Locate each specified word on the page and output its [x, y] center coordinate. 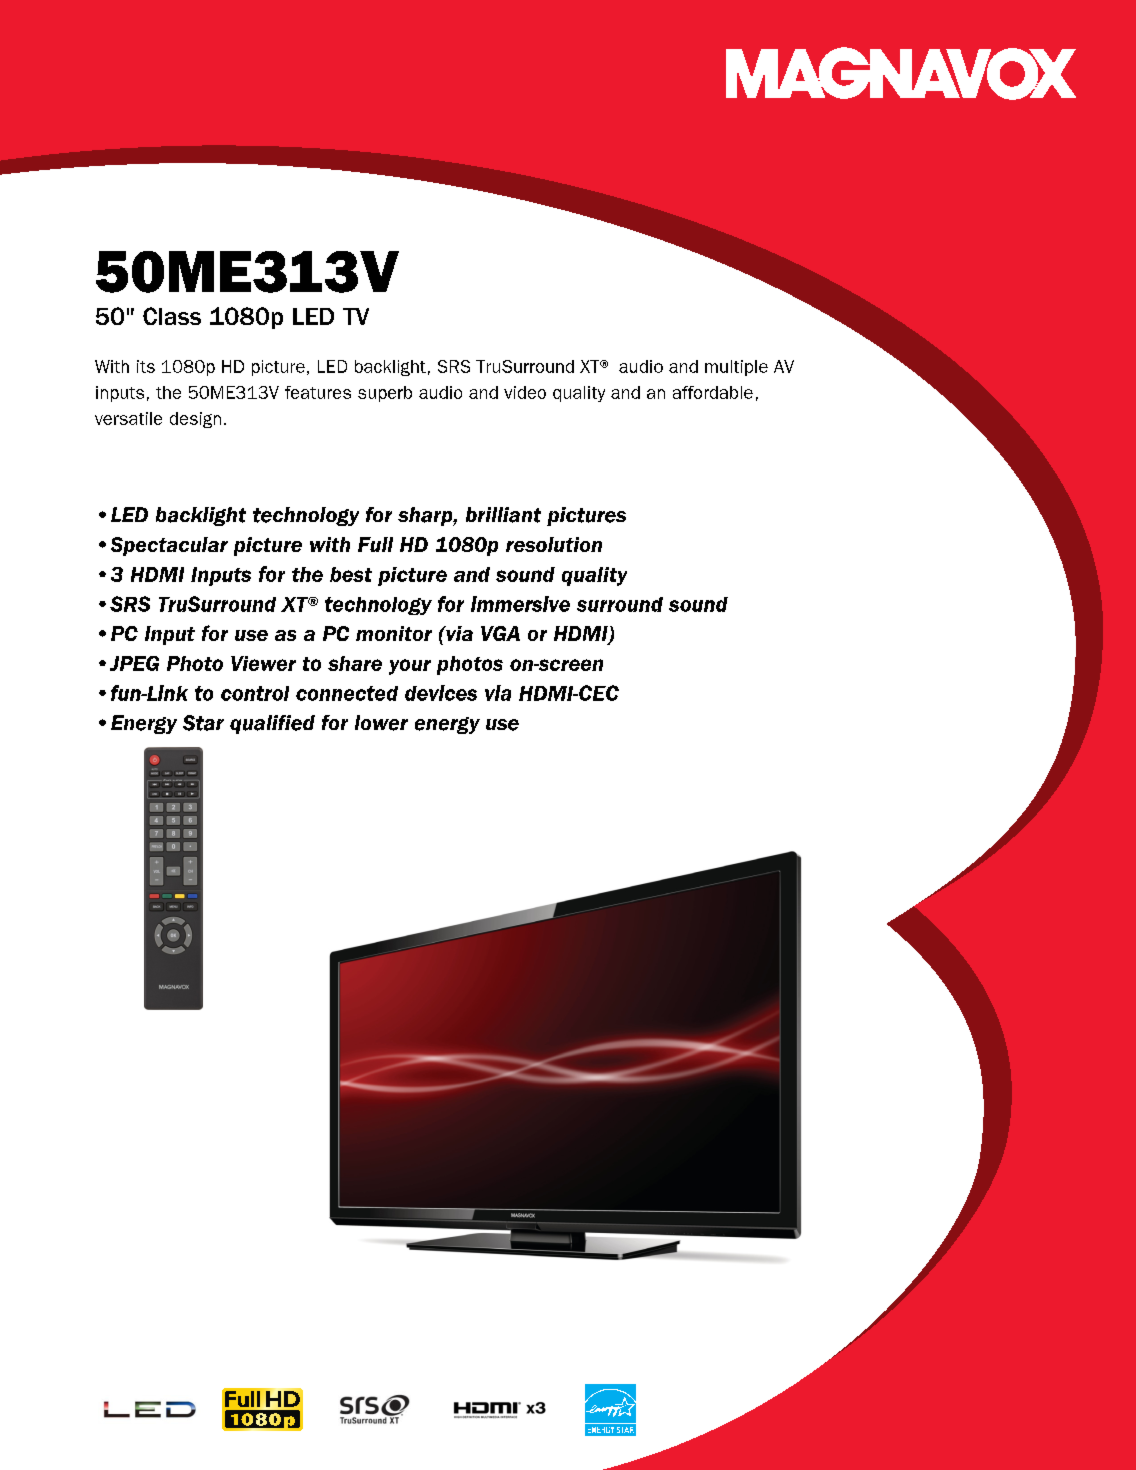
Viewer [263, 663]
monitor [394, 633]
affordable [713, 392]
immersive [520, 604]
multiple [736, 368]
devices [441, 693]
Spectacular [169, 546]
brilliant [503, 515]
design [195, 420]
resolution [554, 544]
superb [385, 394]
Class [172, 316]
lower [381, 723]
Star [203, 723]
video [525, 392]
